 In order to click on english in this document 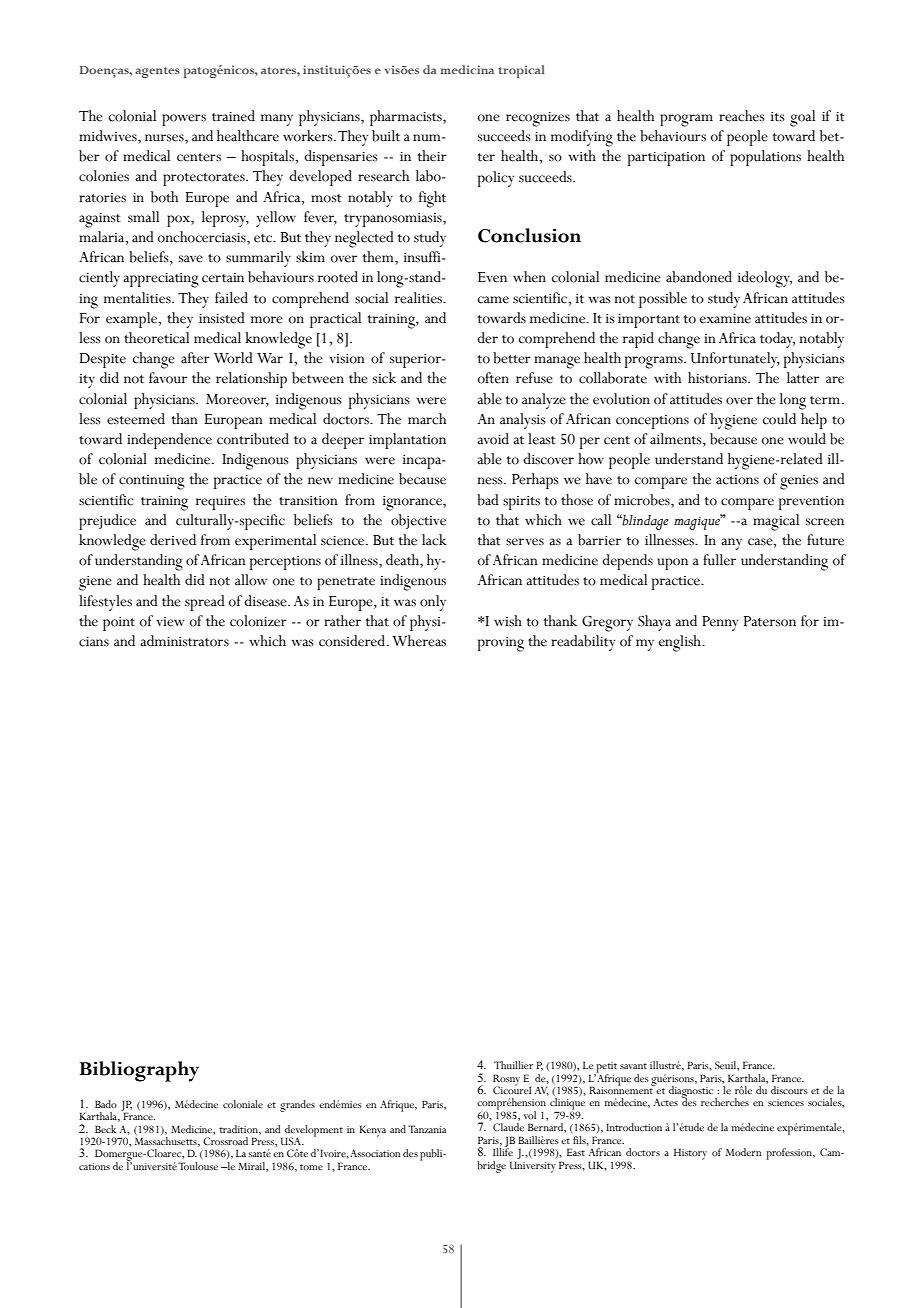, I will do `click(681, 643)`.
